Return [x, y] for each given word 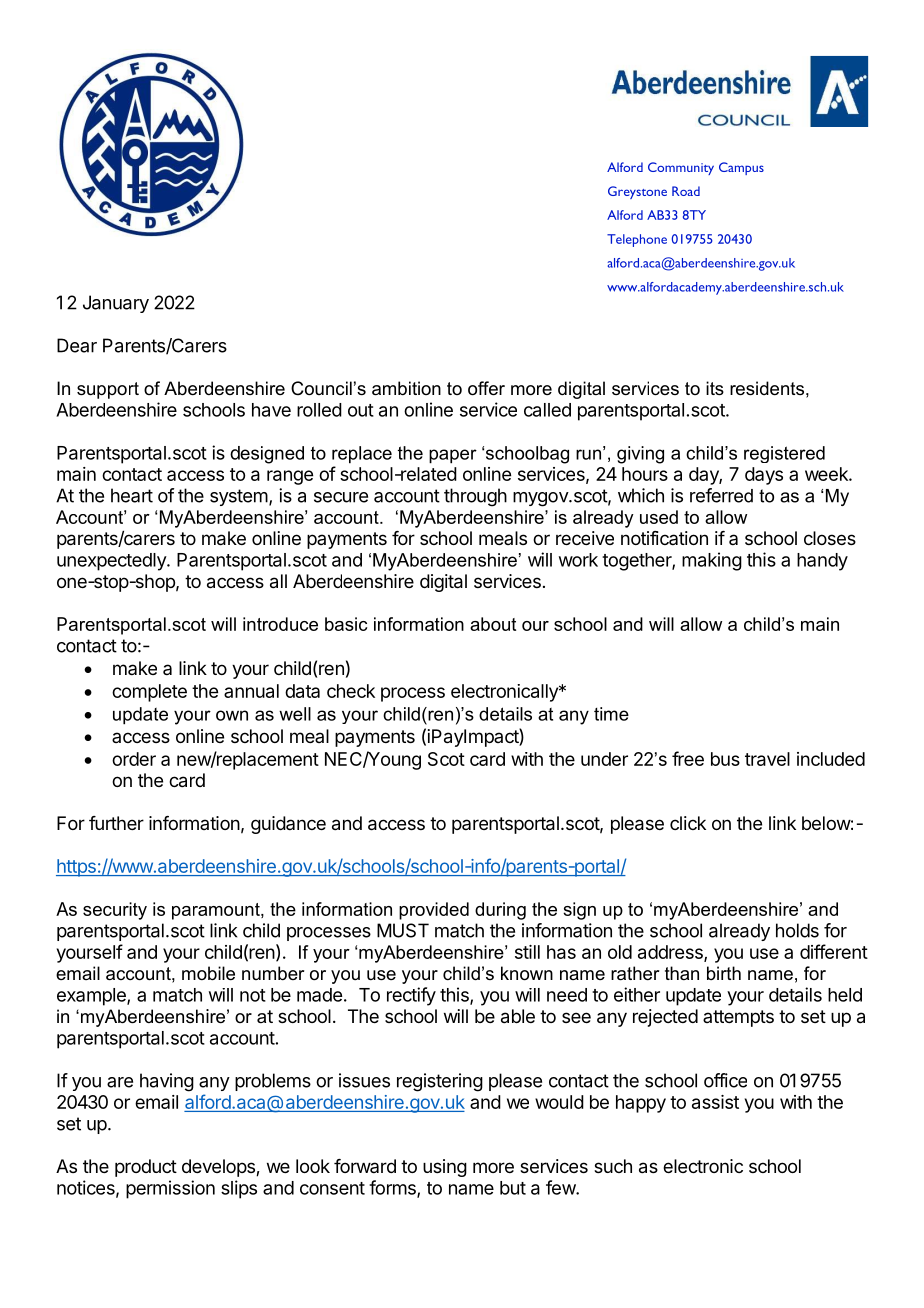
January [116, 304]
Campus [741, 168]
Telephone [637, 240]
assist [715, 1102]
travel [767, 759]
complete [149, 693]
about [493, 624]
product [146, 1168]
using [445, 1168]
